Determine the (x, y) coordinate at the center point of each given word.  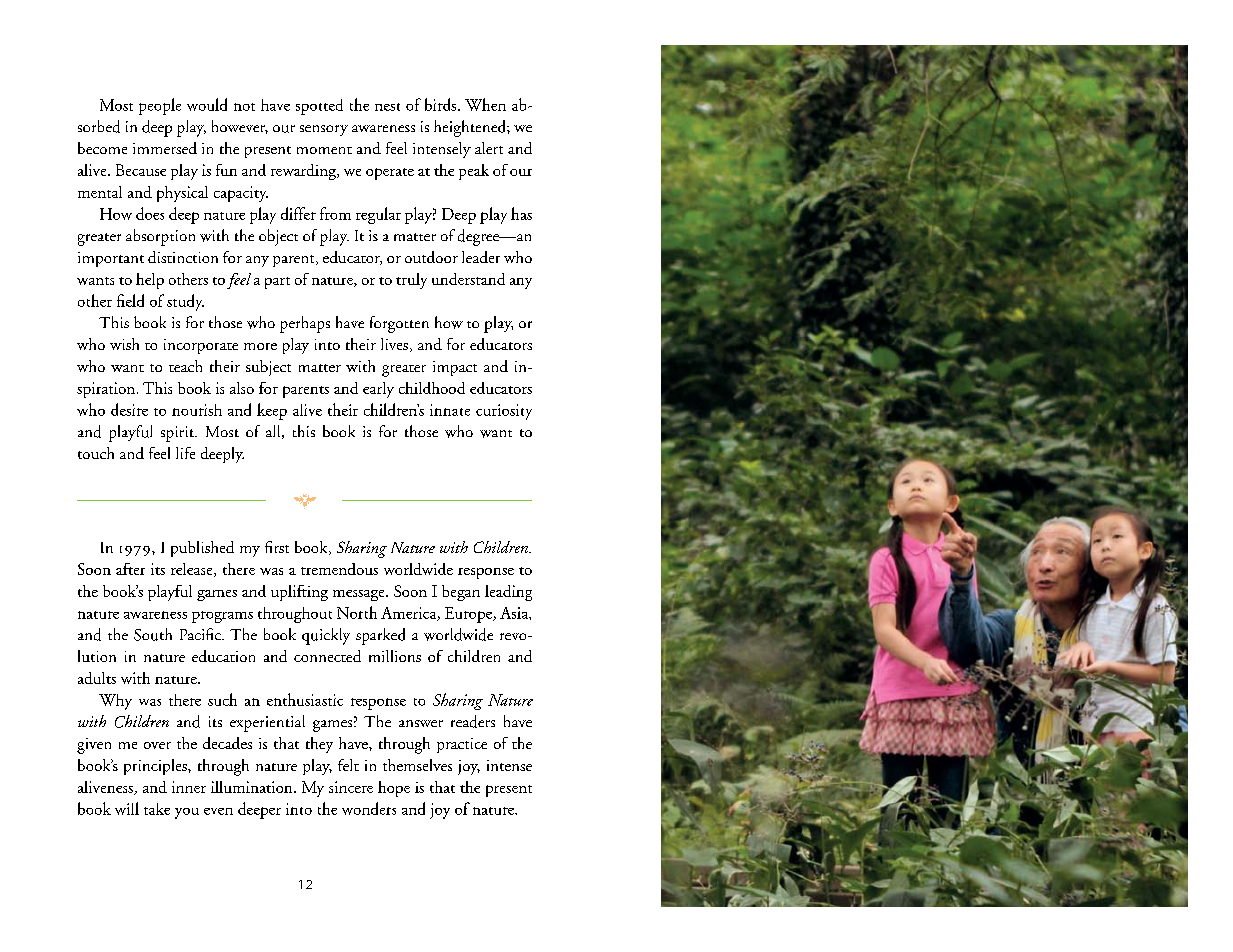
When (485, 104)
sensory (324, 130)
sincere (351, 787)
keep (272, 411)
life (185, 453)
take (157, 809)
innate (450, 410)
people (160, 106)
